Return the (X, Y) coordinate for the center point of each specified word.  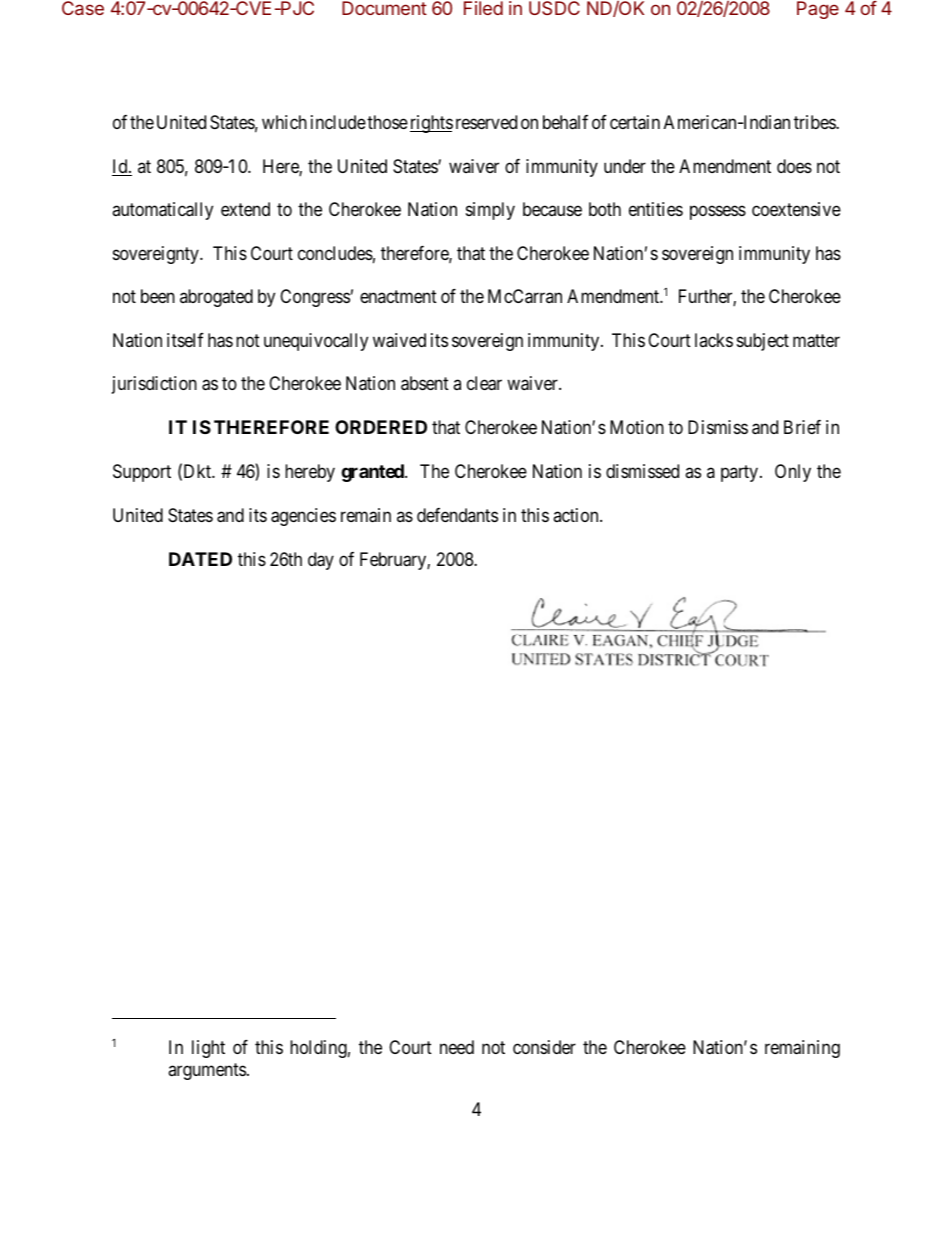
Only (793, 473)
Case (83, 8)
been (158, 296)
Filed (483, 8)
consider (544, 1047)
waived (399, 340)
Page (818, 10)
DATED (200, 559)
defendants (457, 515)
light (208, 1049)
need (457, 1047)
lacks (714, 340)
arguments (207, 1071)
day (321, 561)
